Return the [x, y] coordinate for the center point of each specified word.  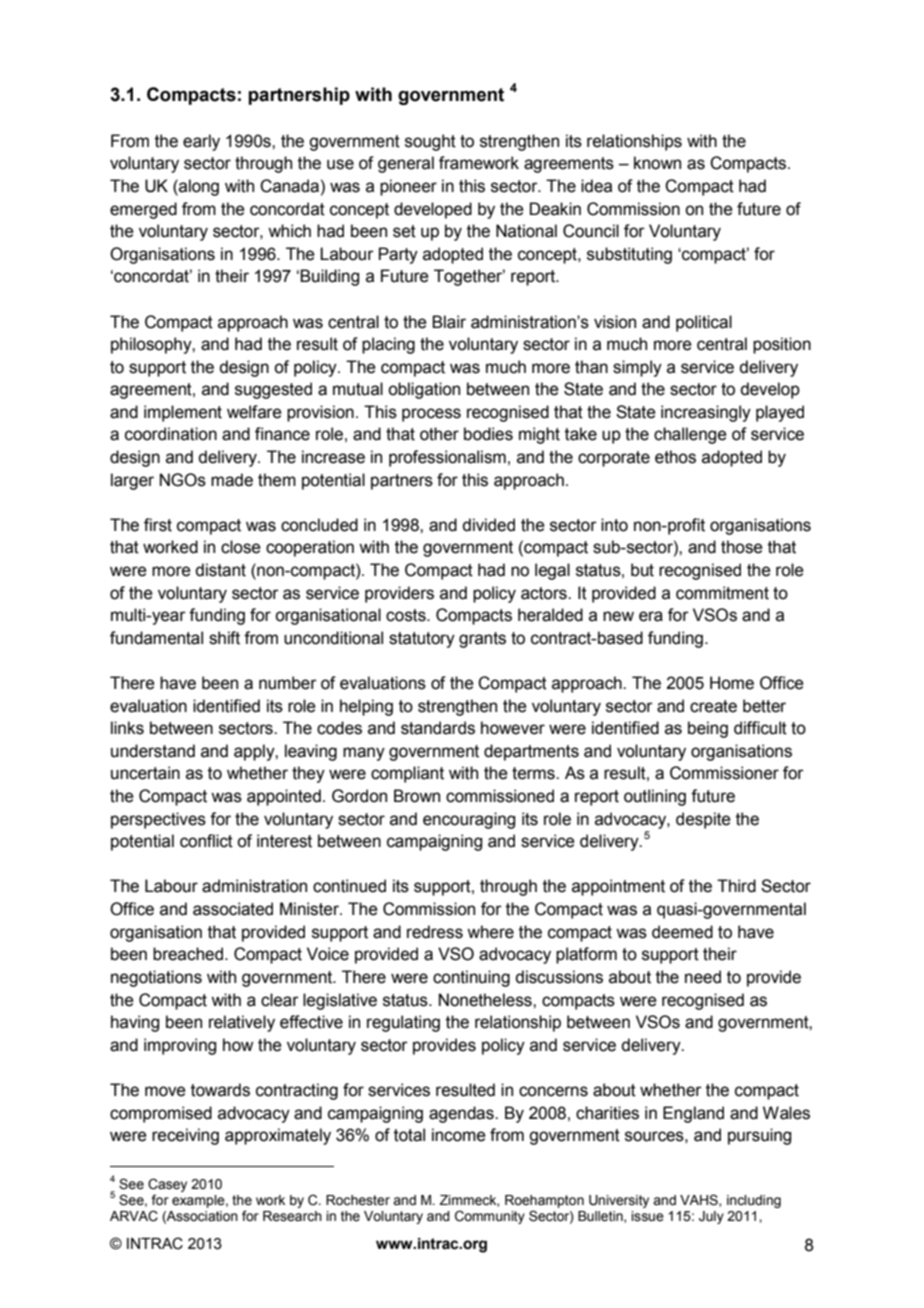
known [657, 163]
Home [732, 683]
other [439, 434]
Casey [167, 1185]
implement [183, 413]
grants [482, 640]
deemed [682, 932]
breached [188, 954]
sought [430, 142]
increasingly [706, 413]
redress [435, 932]
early [201, 142]
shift [224, 638]
